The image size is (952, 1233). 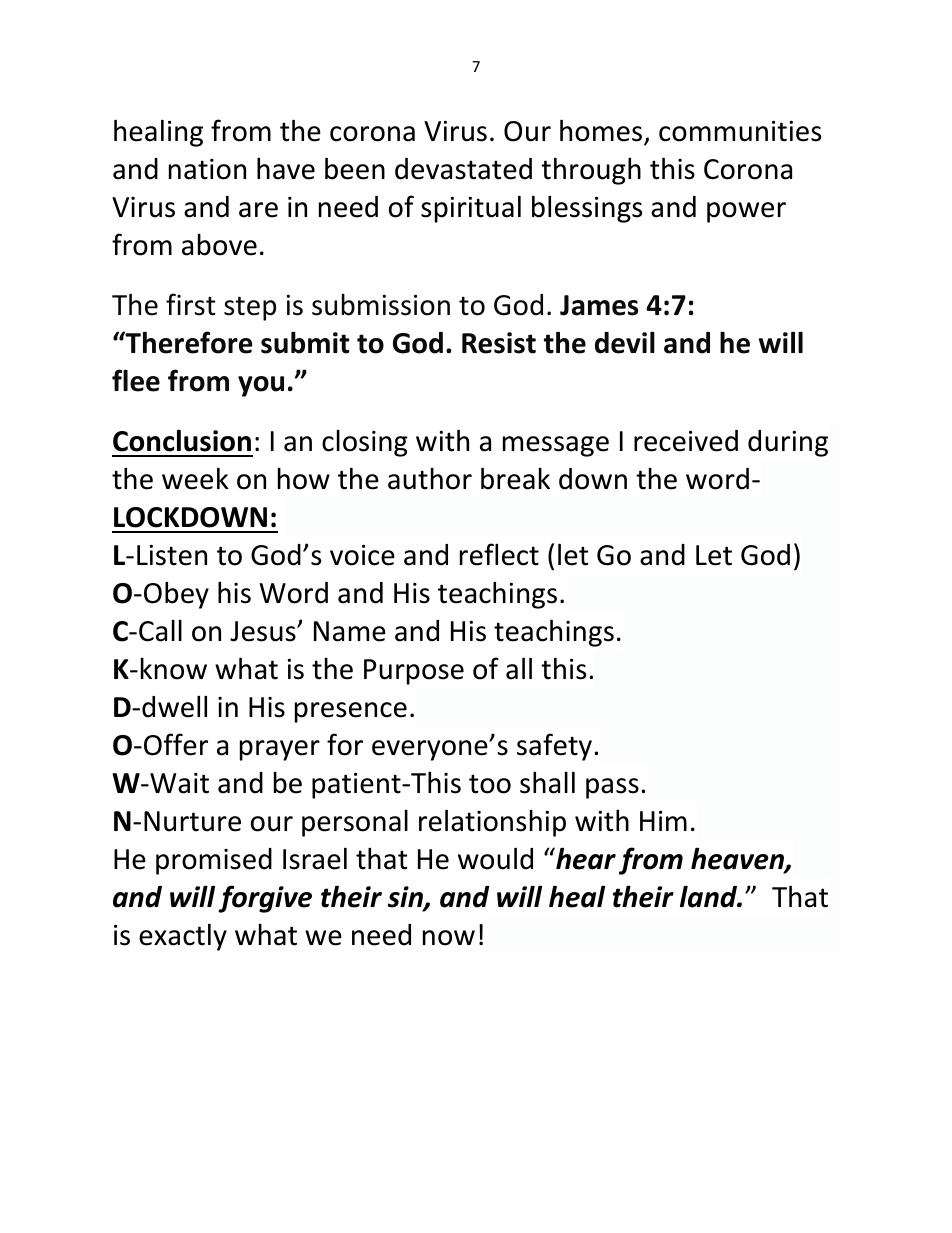 What do you see at coordinates (250, 308) in the screenshot?
I see `step` at bounding box center [250, 308].
